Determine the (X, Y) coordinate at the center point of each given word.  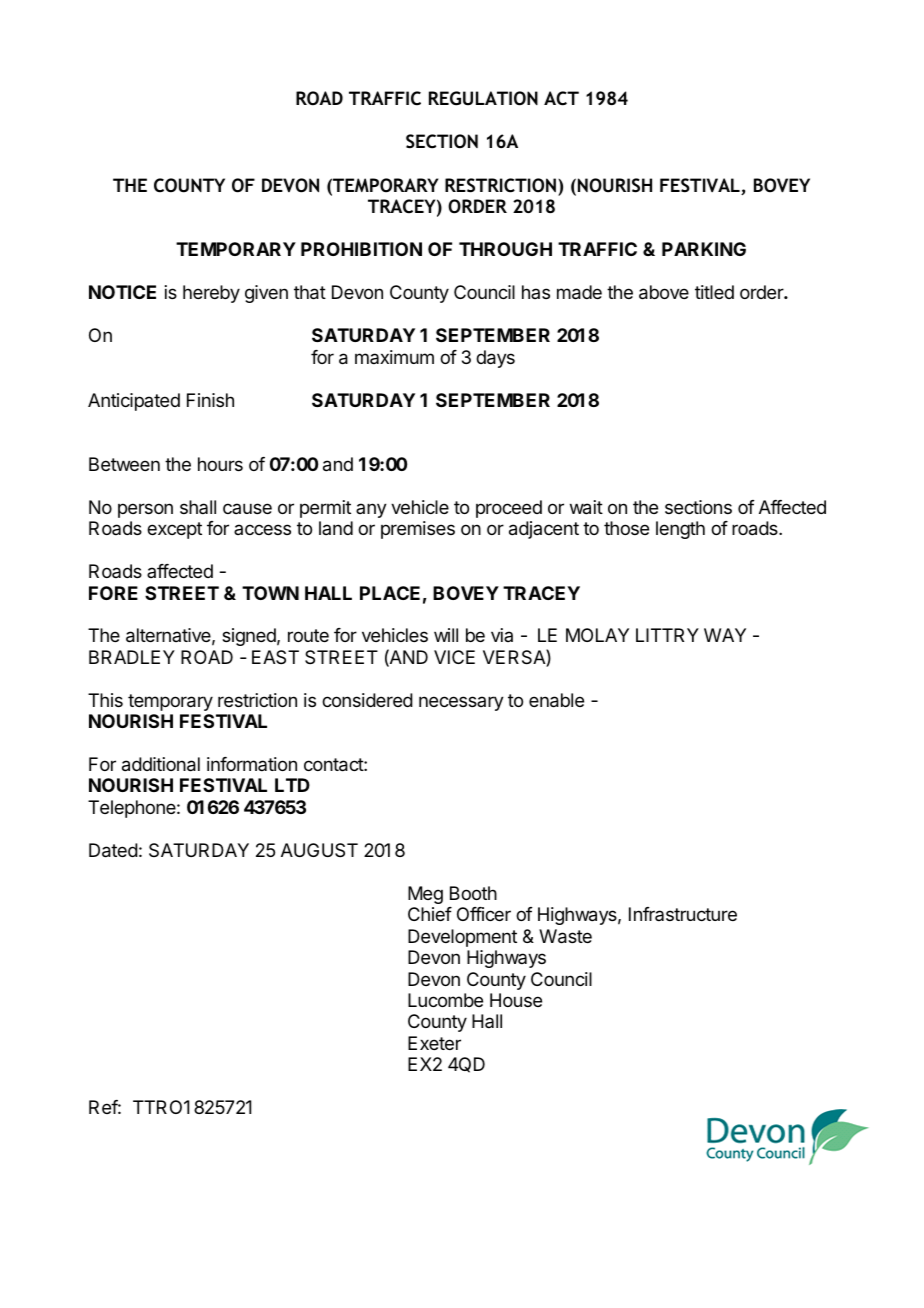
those (626, 528)
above (664, 292)
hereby (211, 294)
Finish (210, 400)
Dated (113, 850)
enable (556, 700)
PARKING (704, 249)
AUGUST (319, 850)
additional (161, 764)
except (174, 530)
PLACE (390, 593)
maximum (394, 357)
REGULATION (483, 98)
